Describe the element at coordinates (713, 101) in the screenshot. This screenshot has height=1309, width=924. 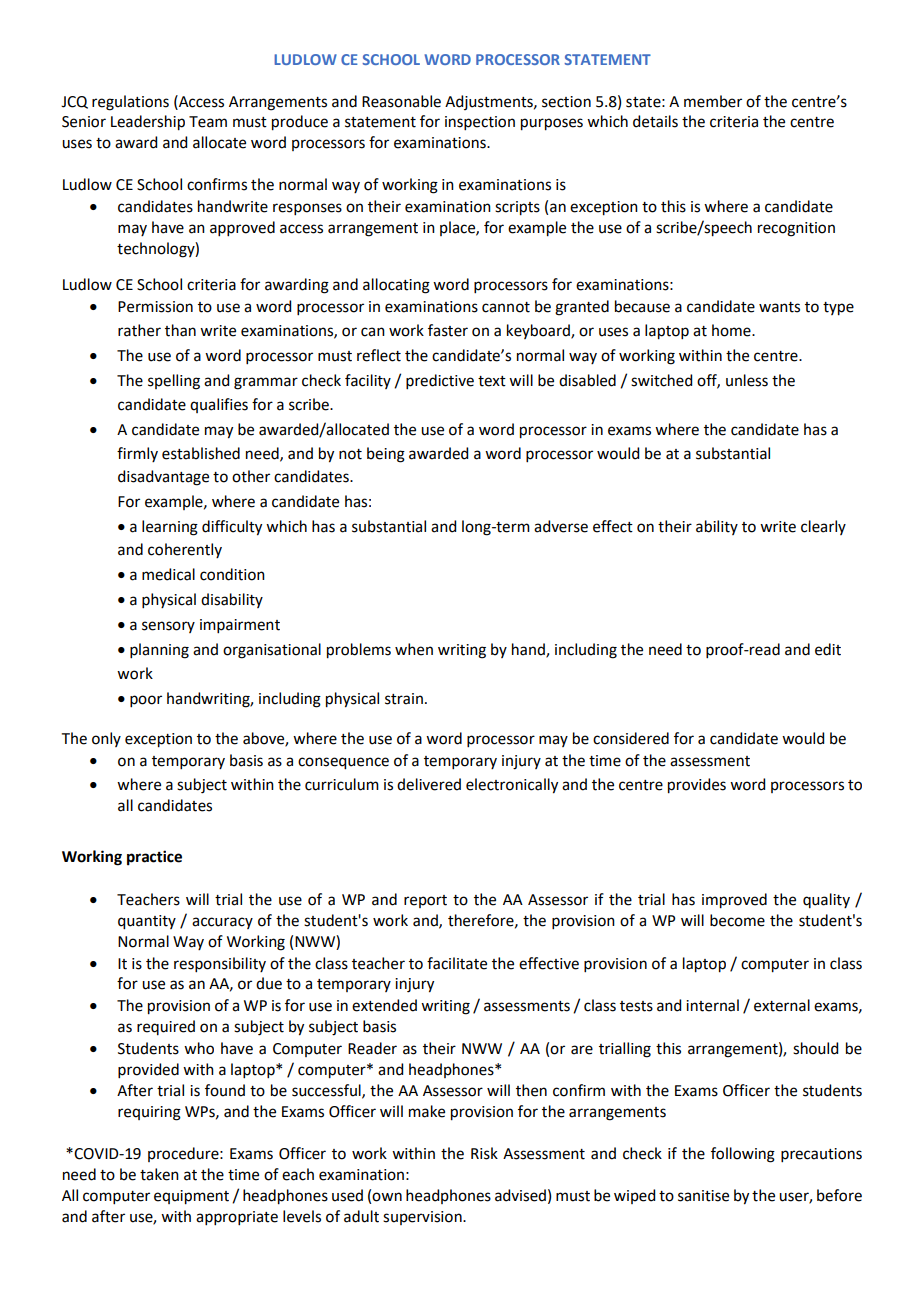
I see `member` at that location.
